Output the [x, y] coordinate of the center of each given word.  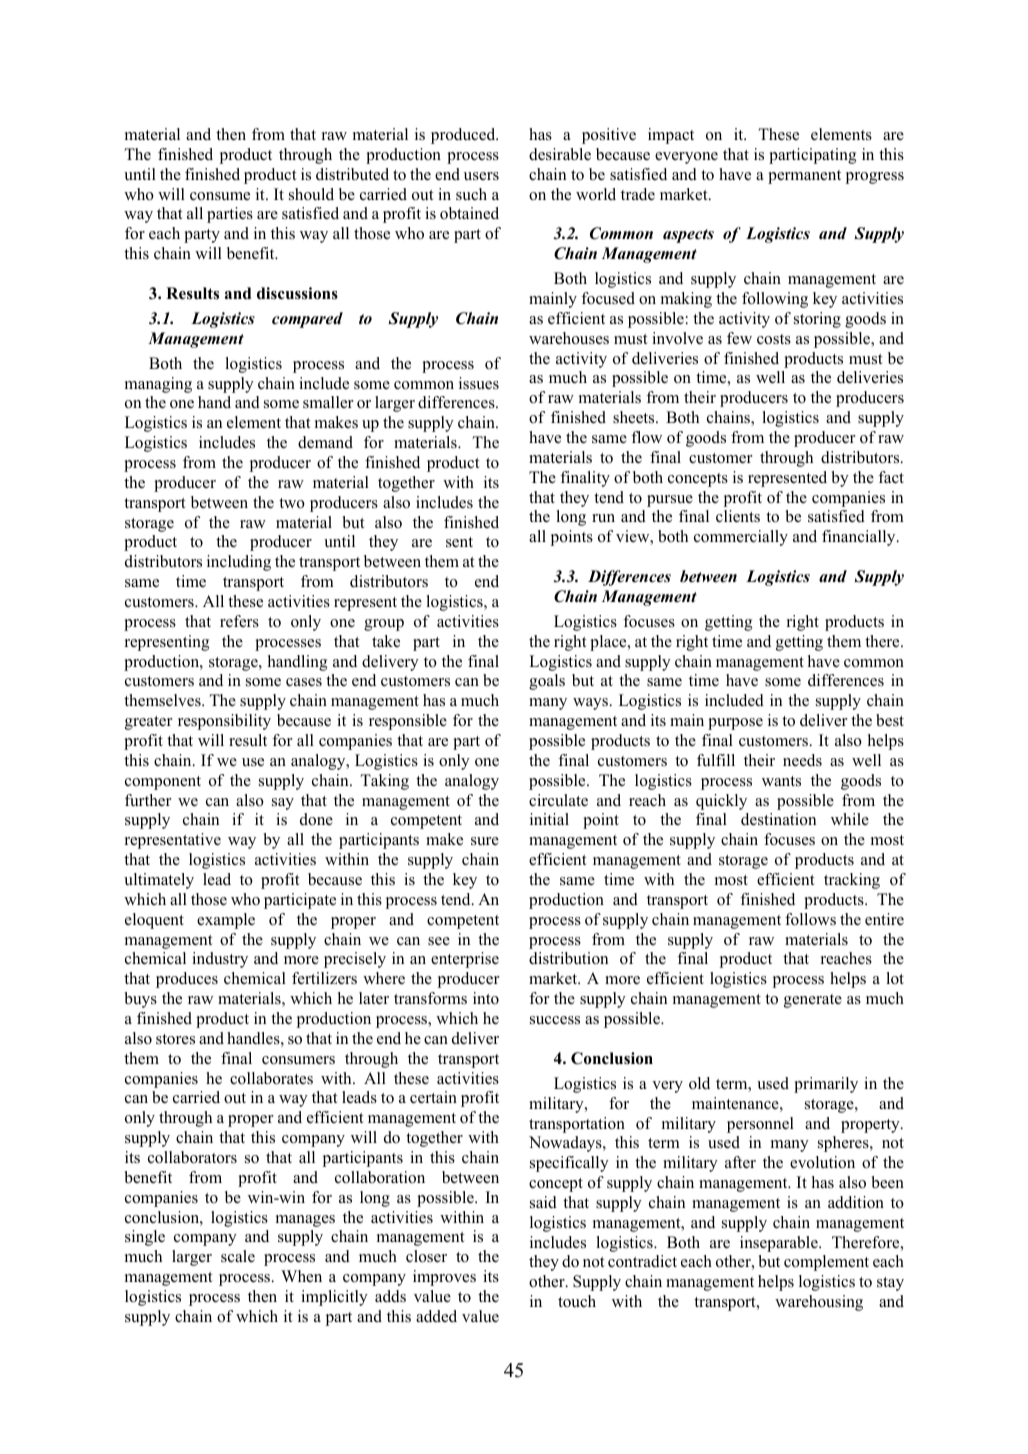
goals [547, 682]
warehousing [819, 1303]
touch [577, 1301]
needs [802, 760]
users [481, 176]
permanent [804, 177]
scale [238, 1256]
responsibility [224, 722]
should [311, 194]
